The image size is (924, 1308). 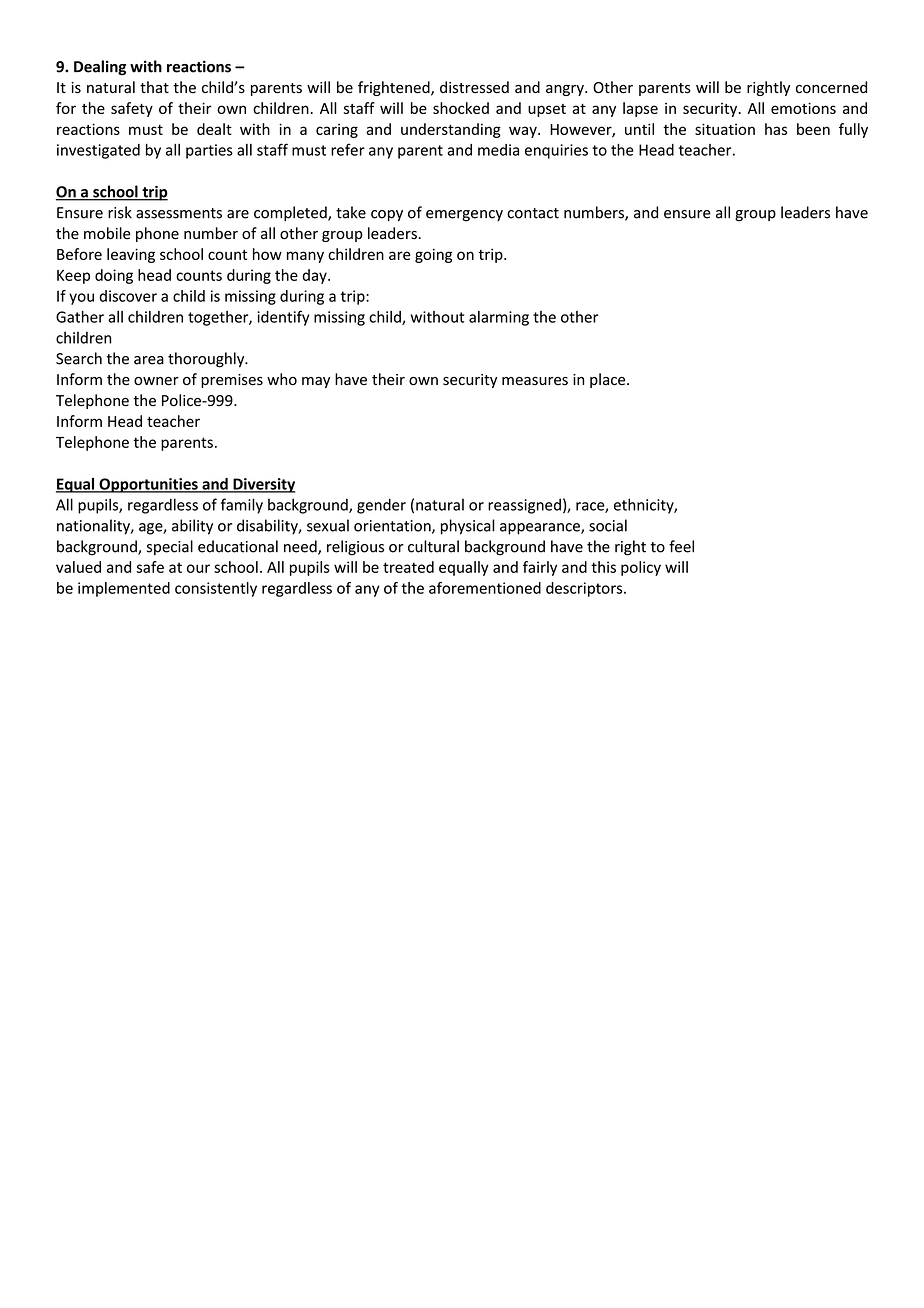 What do you see at coordinates (499, 318) in the screenshot?
I see `alarming` at bounding box center [499, 318].
